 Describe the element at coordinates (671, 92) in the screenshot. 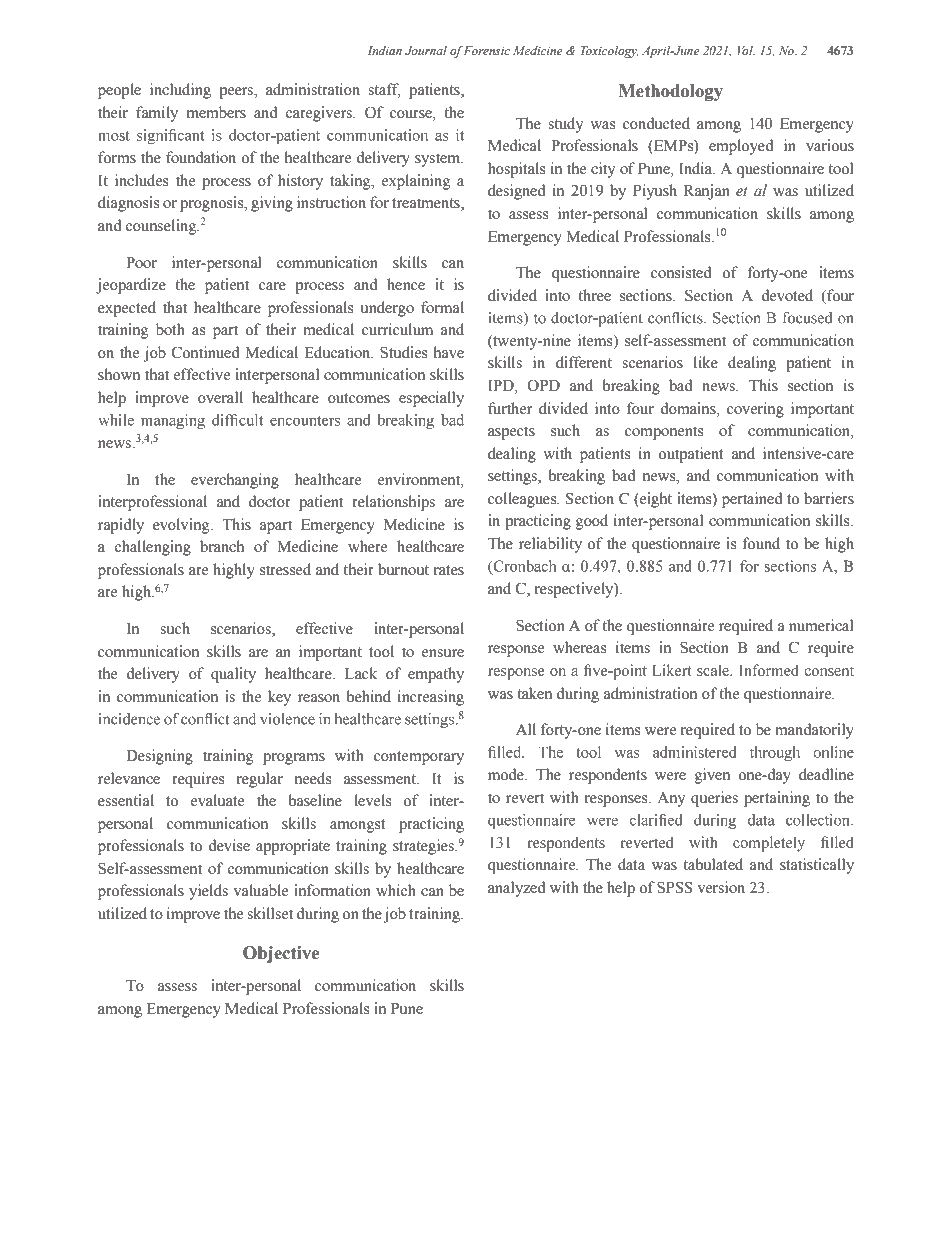

I see `Methodology` at that location.
